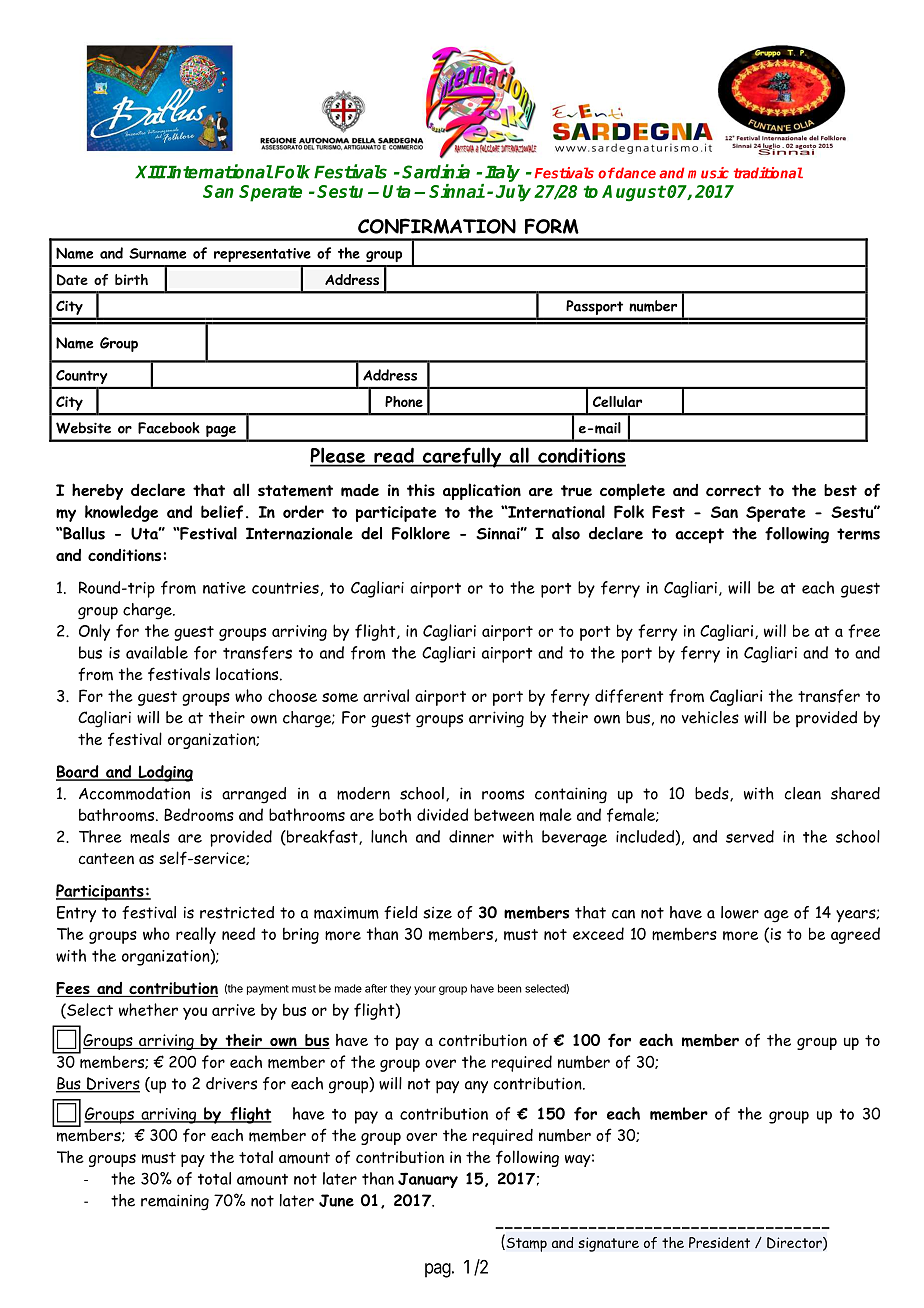 This image has height=1308, width=924. Describe the element at coordinates (710, 717) in the image. I see `vehicles` at that location.
